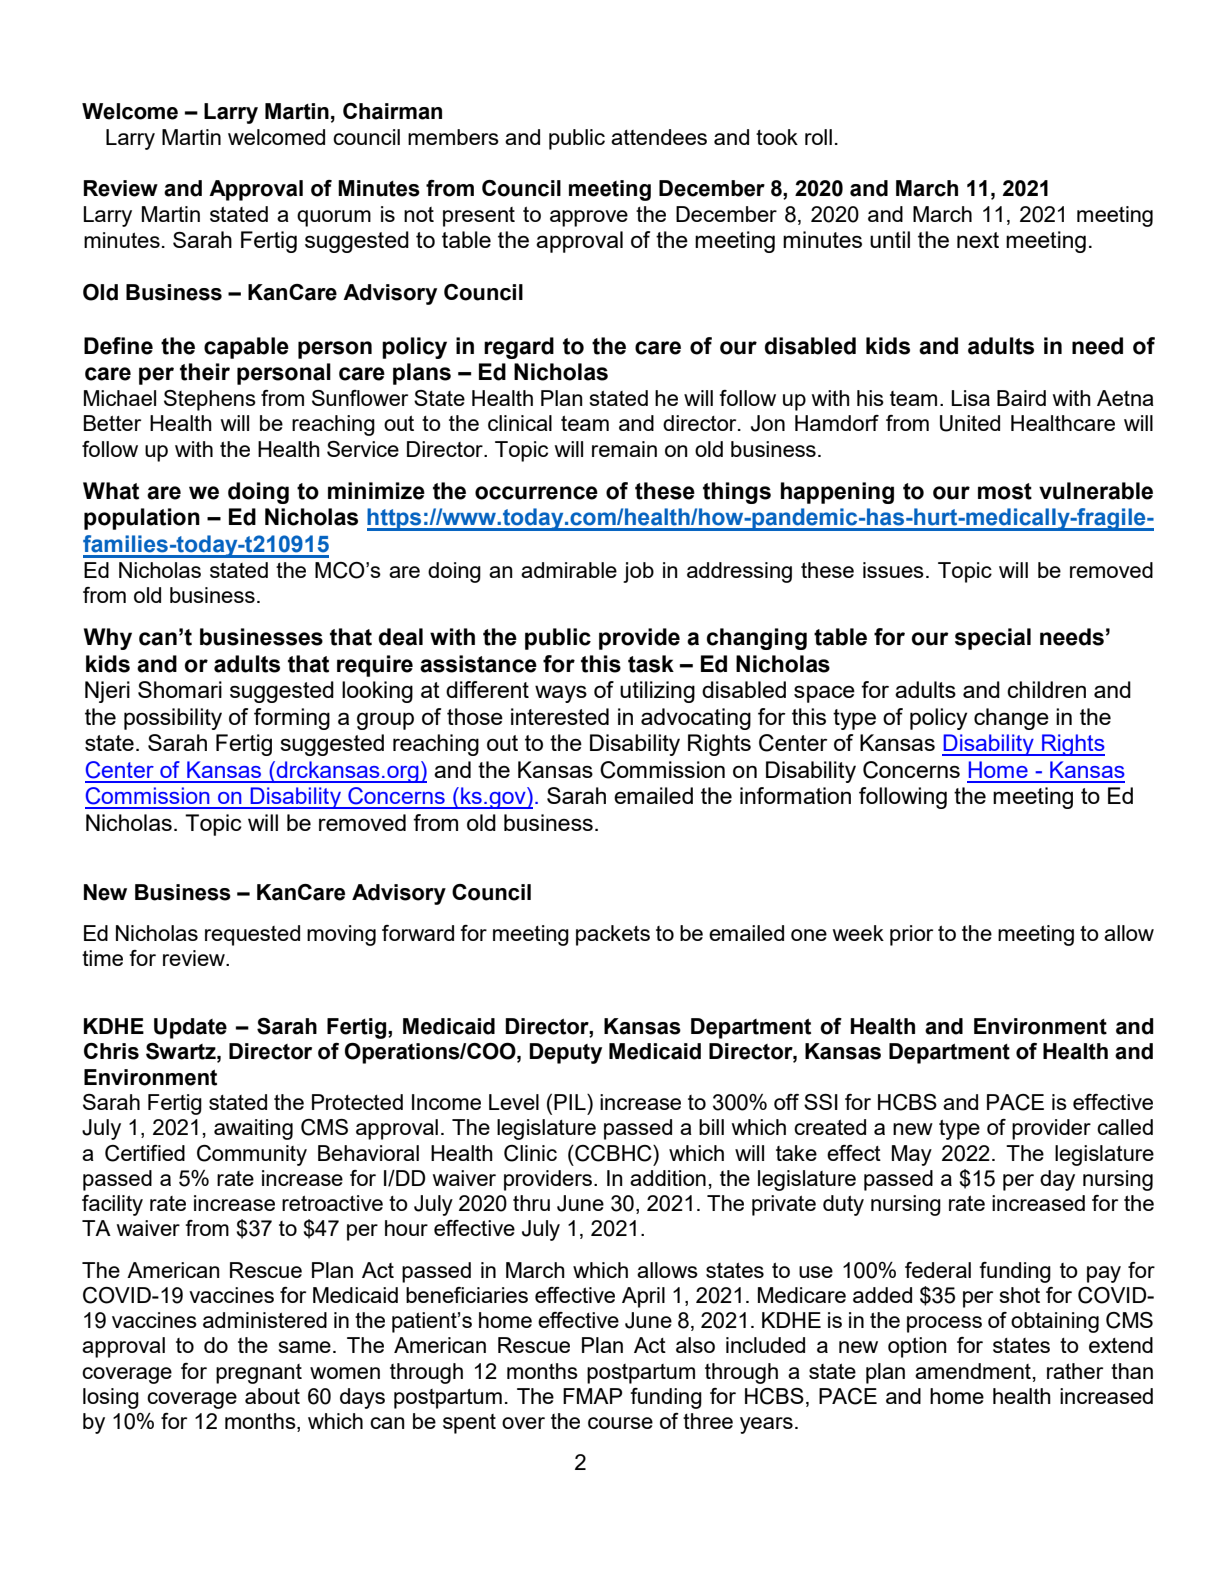 This document has width=1221, height=1580. What do you see at coordinates (1011, 719) in the document?
I see `change` at bounding box center [1011, 719].
